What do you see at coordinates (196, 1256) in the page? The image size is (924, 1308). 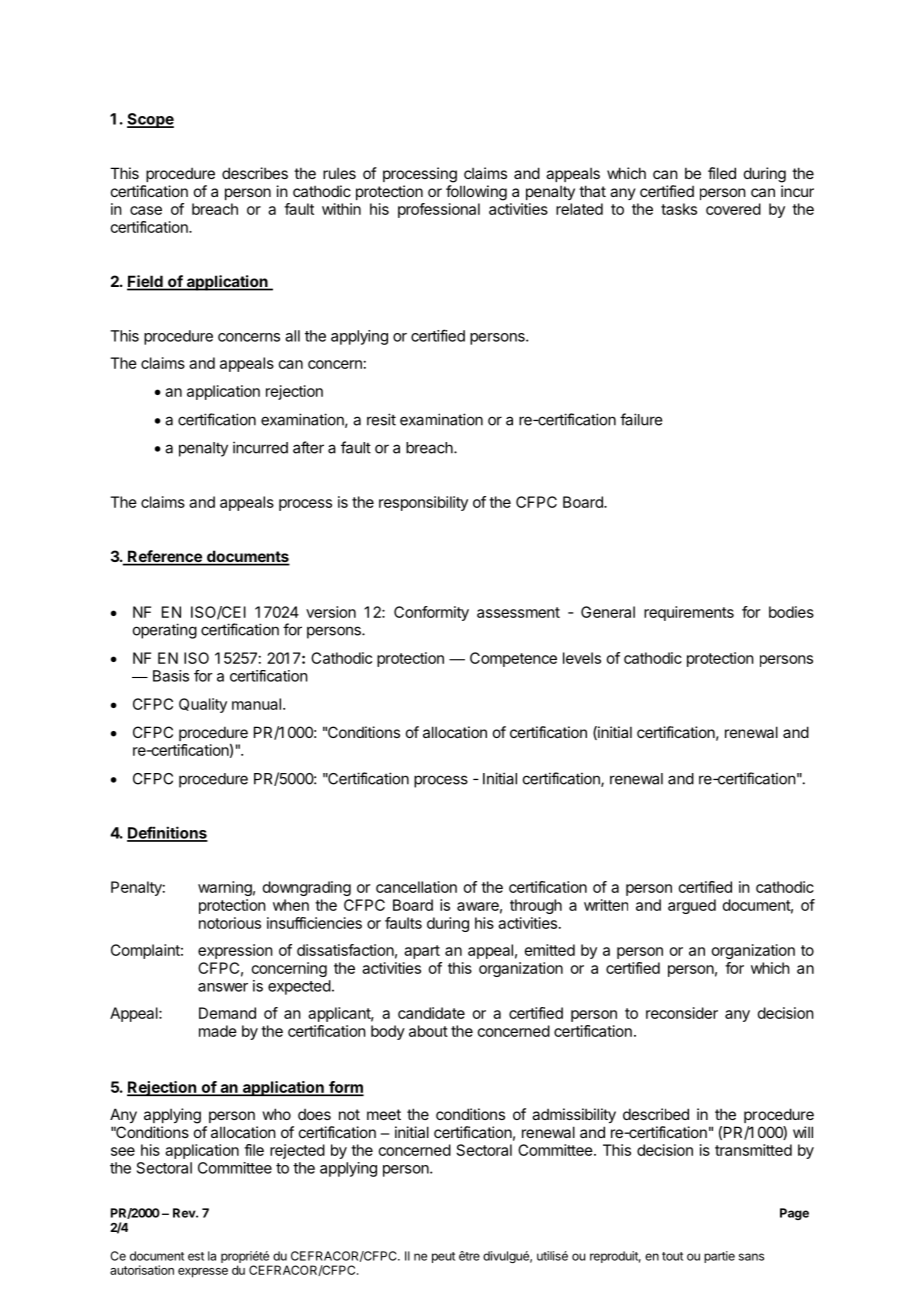 I see `est` at bounding box center [196, 1256].
